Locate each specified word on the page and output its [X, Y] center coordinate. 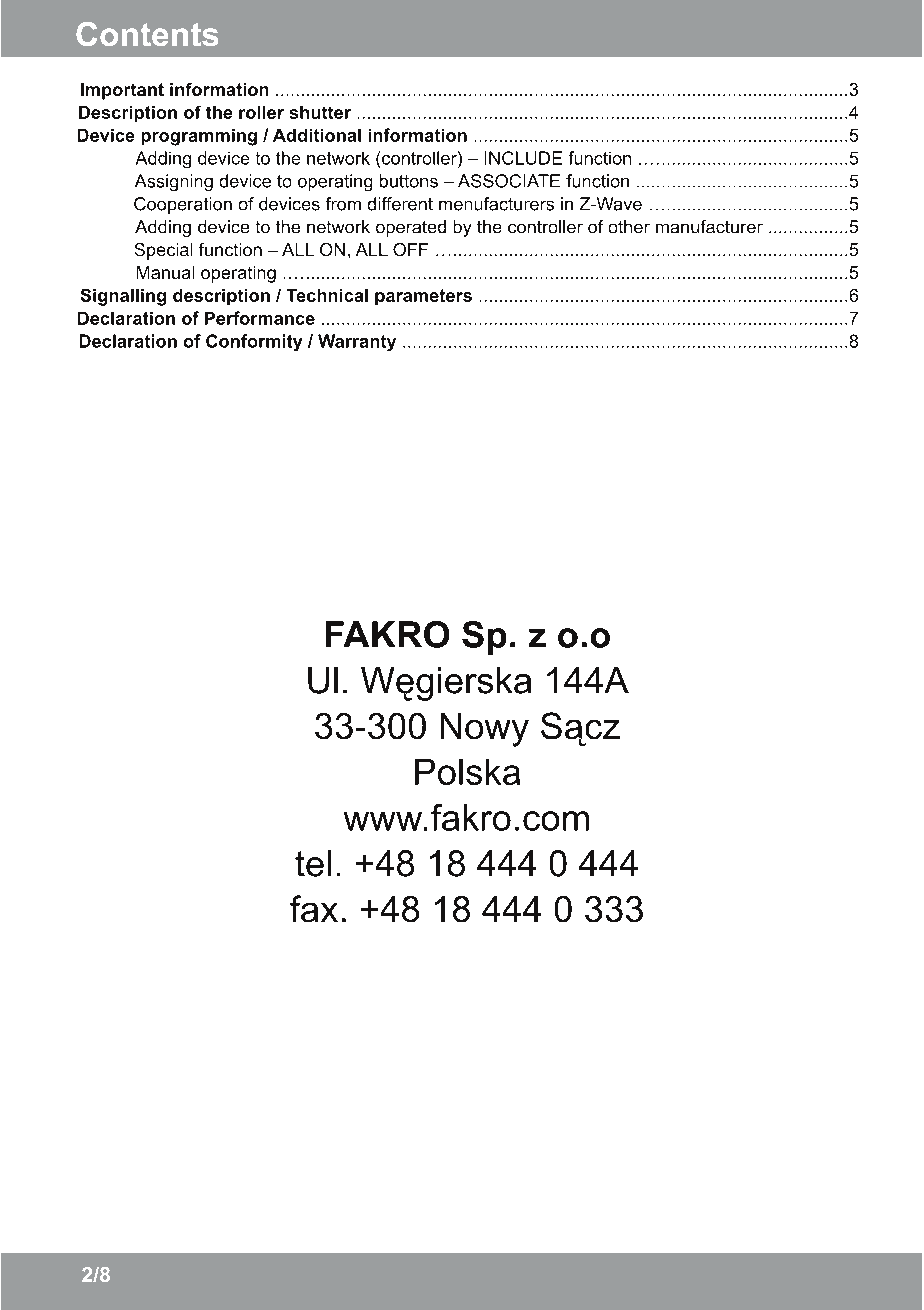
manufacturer [709, 226]
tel [313, 863]
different [400, 204]
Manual [165, 272]
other [629, 226]
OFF [410, 249]
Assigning [174, 182]
